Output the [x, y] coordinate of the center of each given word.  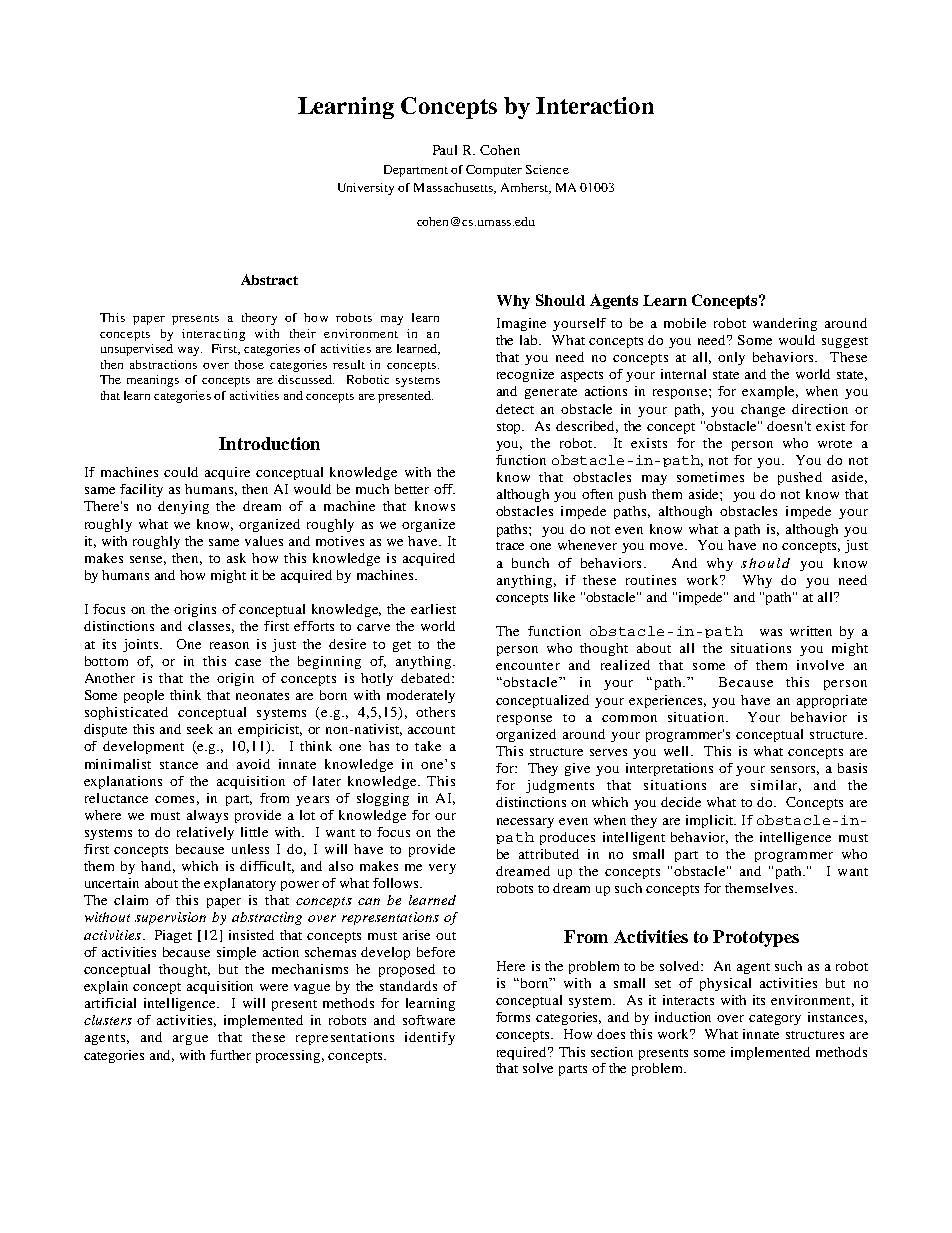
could [181, 472]
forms [513, 1017]
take [428, 746]
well [678, 751]
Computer [494, 171]
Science [547, 169]
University [366, 189]
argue [190, 1040]
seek [200, 729]
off [444, 489]
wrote [835, 444]
